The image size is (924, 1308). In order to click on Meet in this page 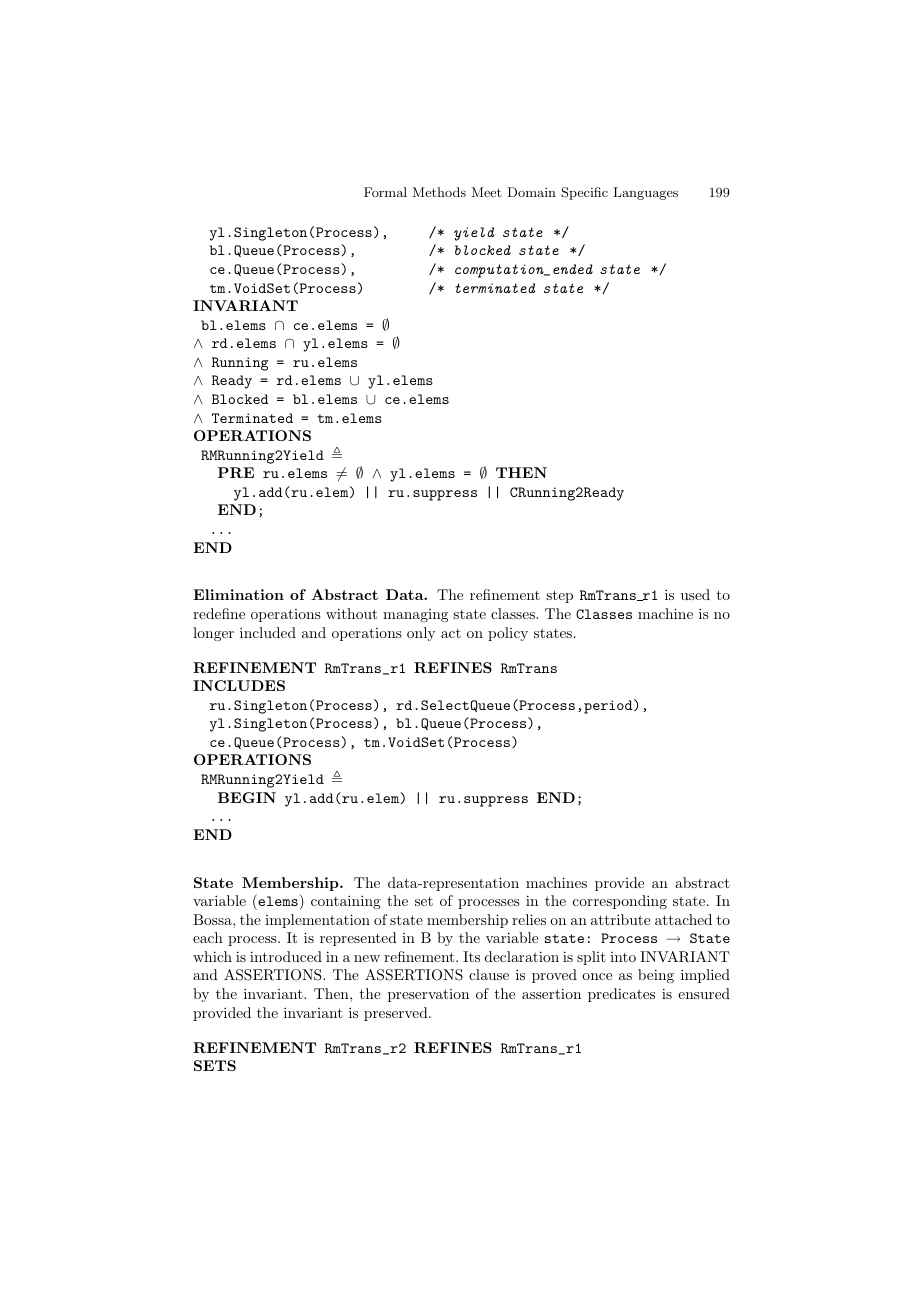, I will do `click(486, 192)`.
